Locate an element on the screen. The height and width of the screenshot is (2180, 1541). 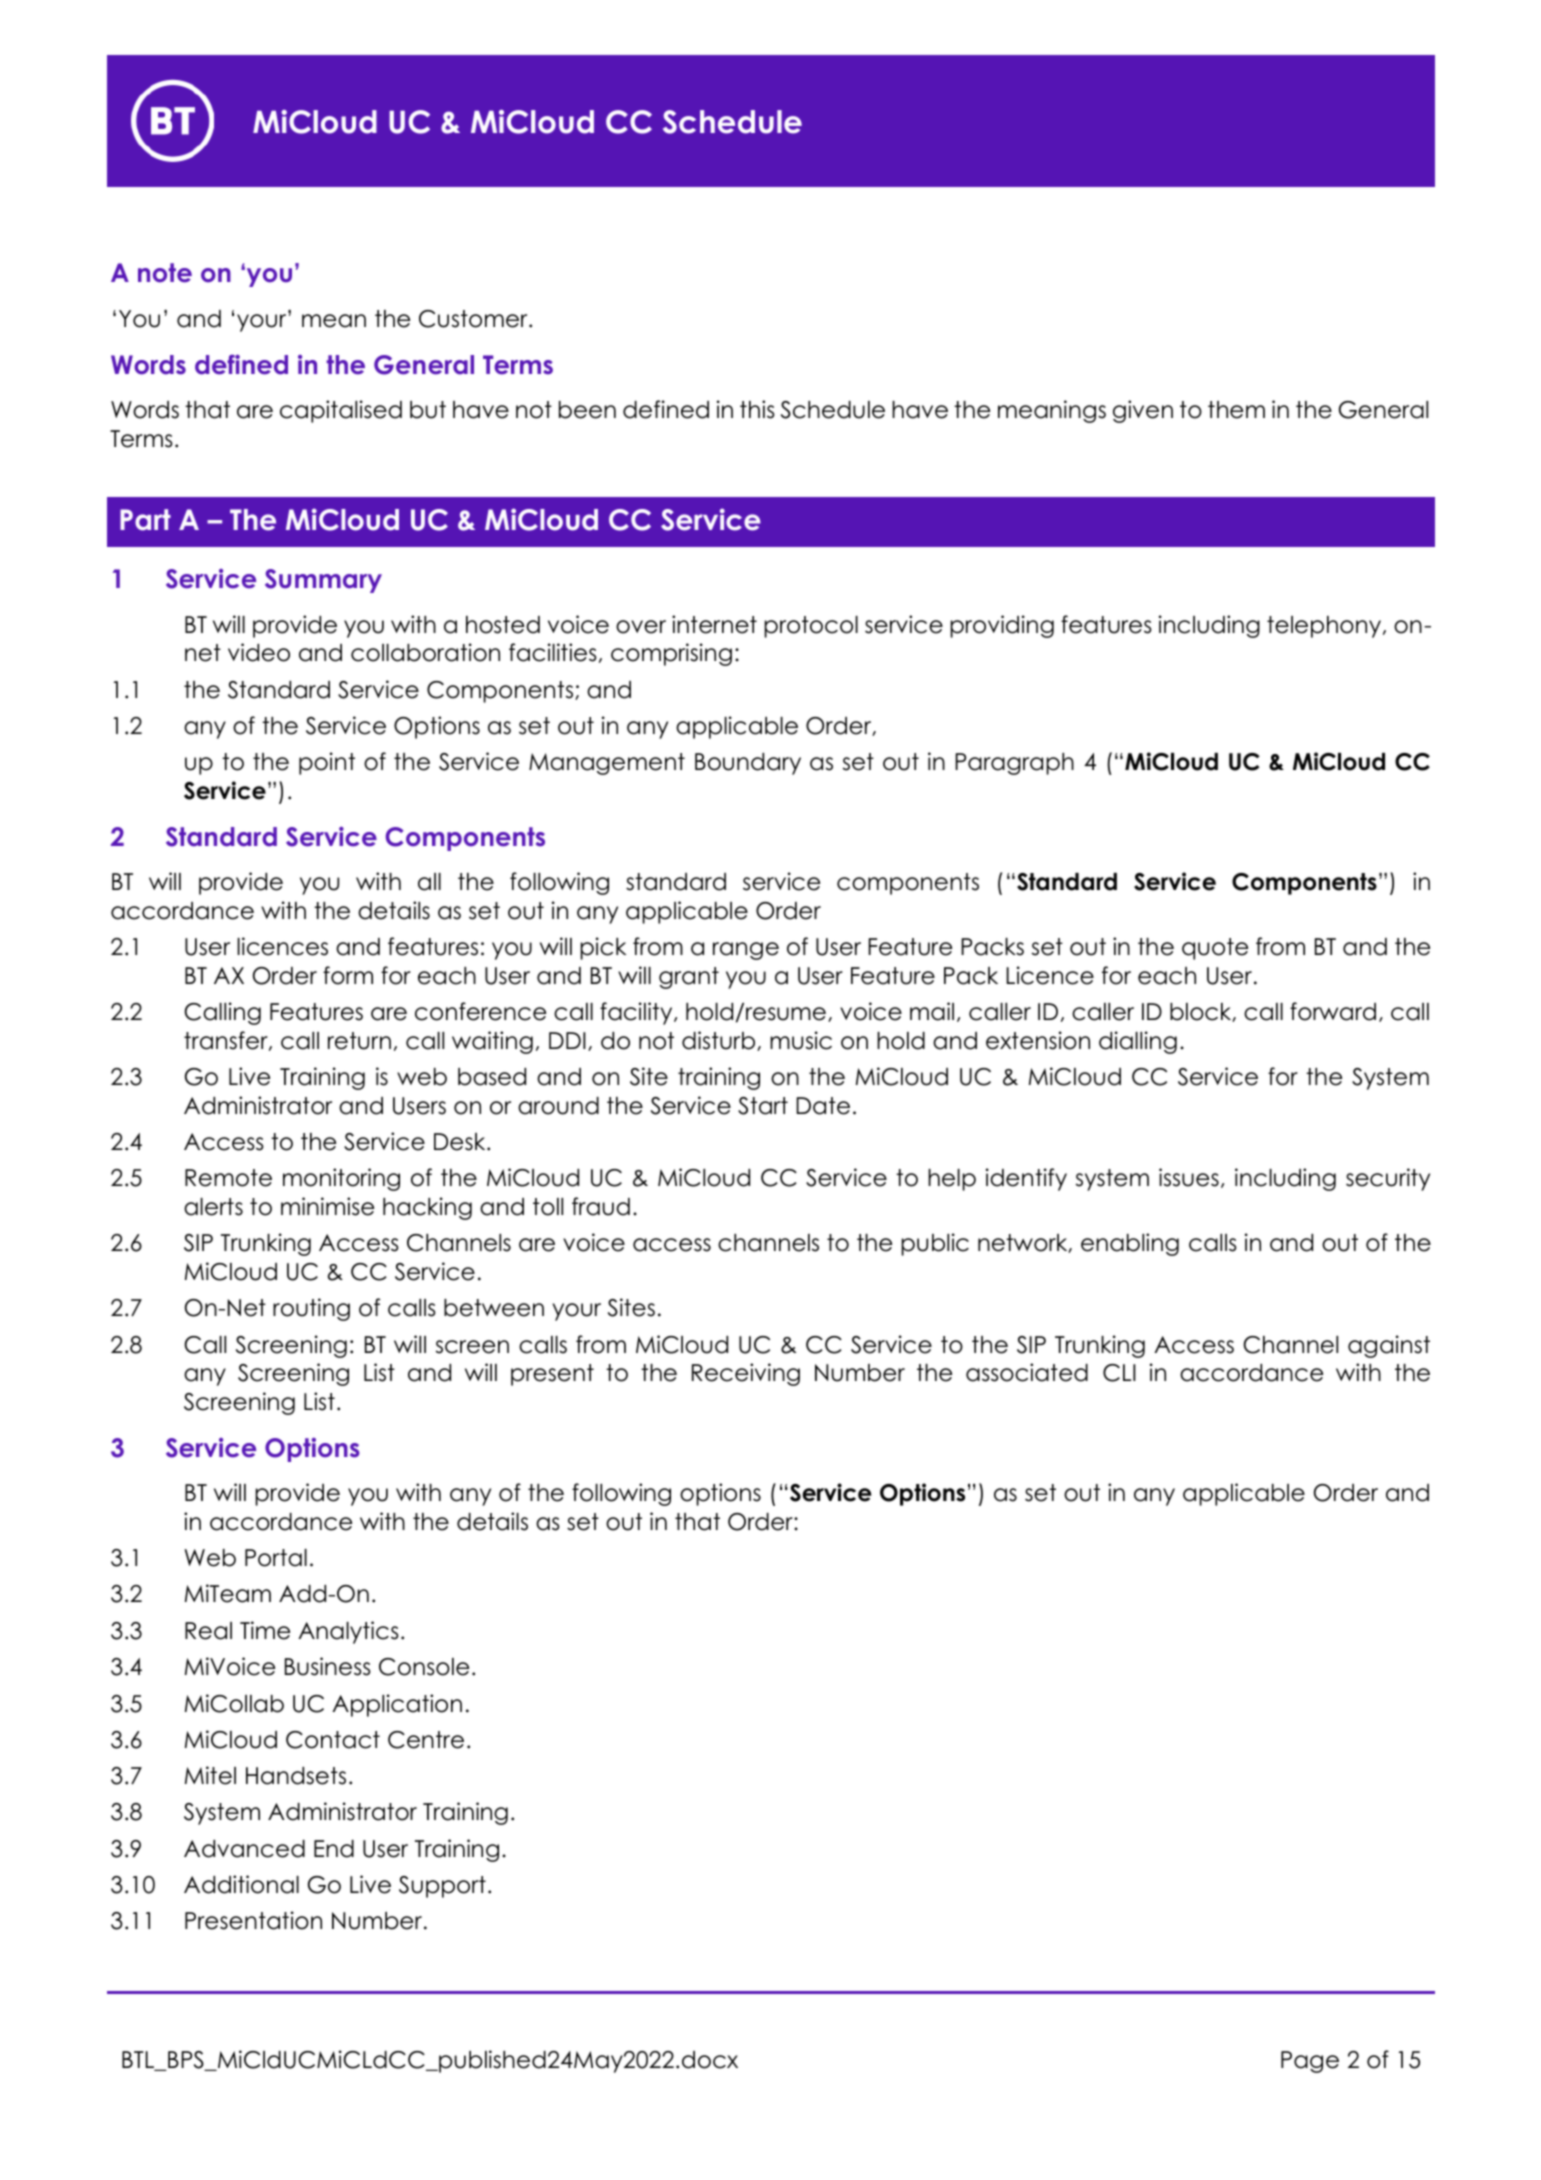
issues is located at coordinates (1189, 1177).
